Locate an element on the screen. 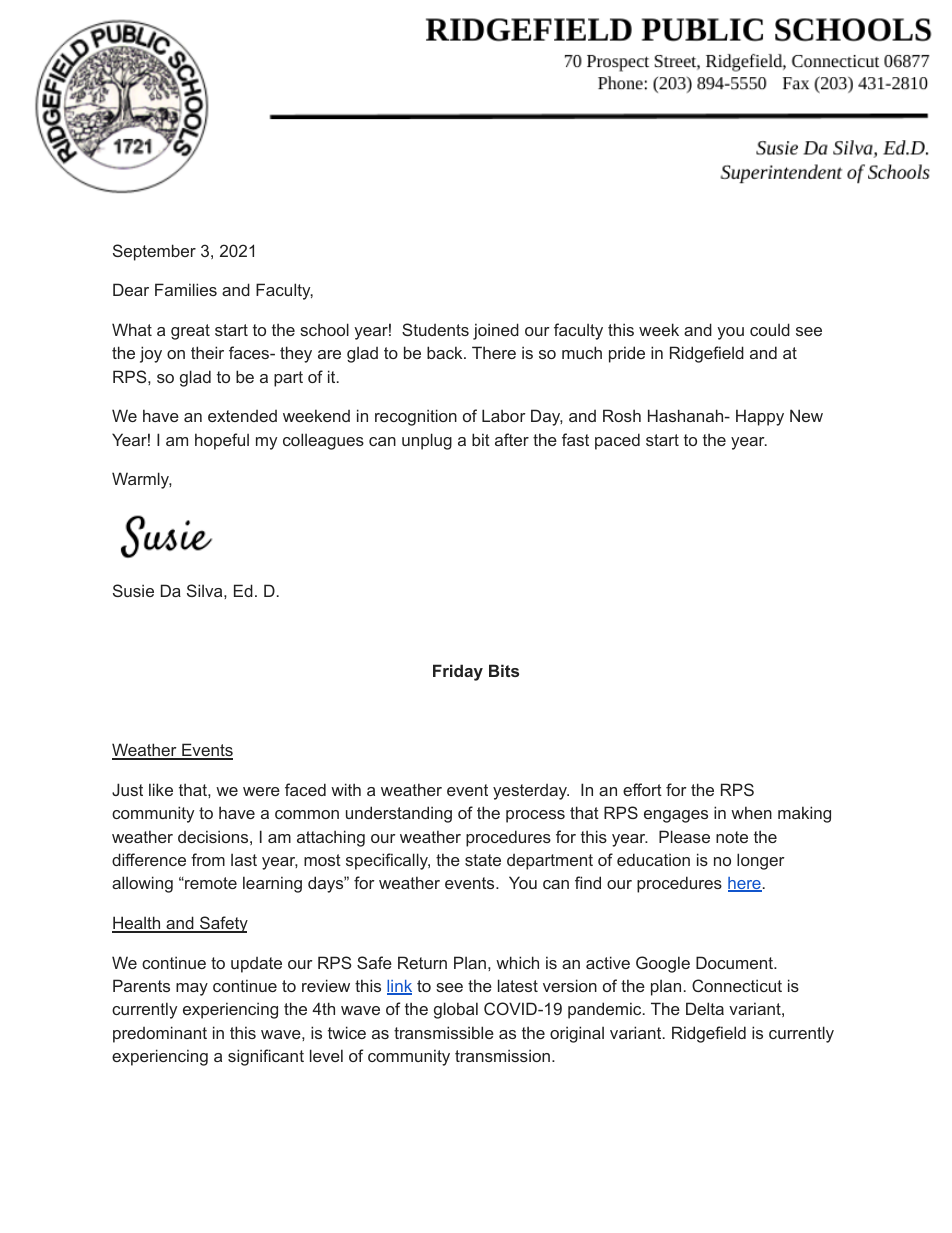 The width and height of the screenshot is (952, 1233). transmissible is located at coordinates (444, 1032).
